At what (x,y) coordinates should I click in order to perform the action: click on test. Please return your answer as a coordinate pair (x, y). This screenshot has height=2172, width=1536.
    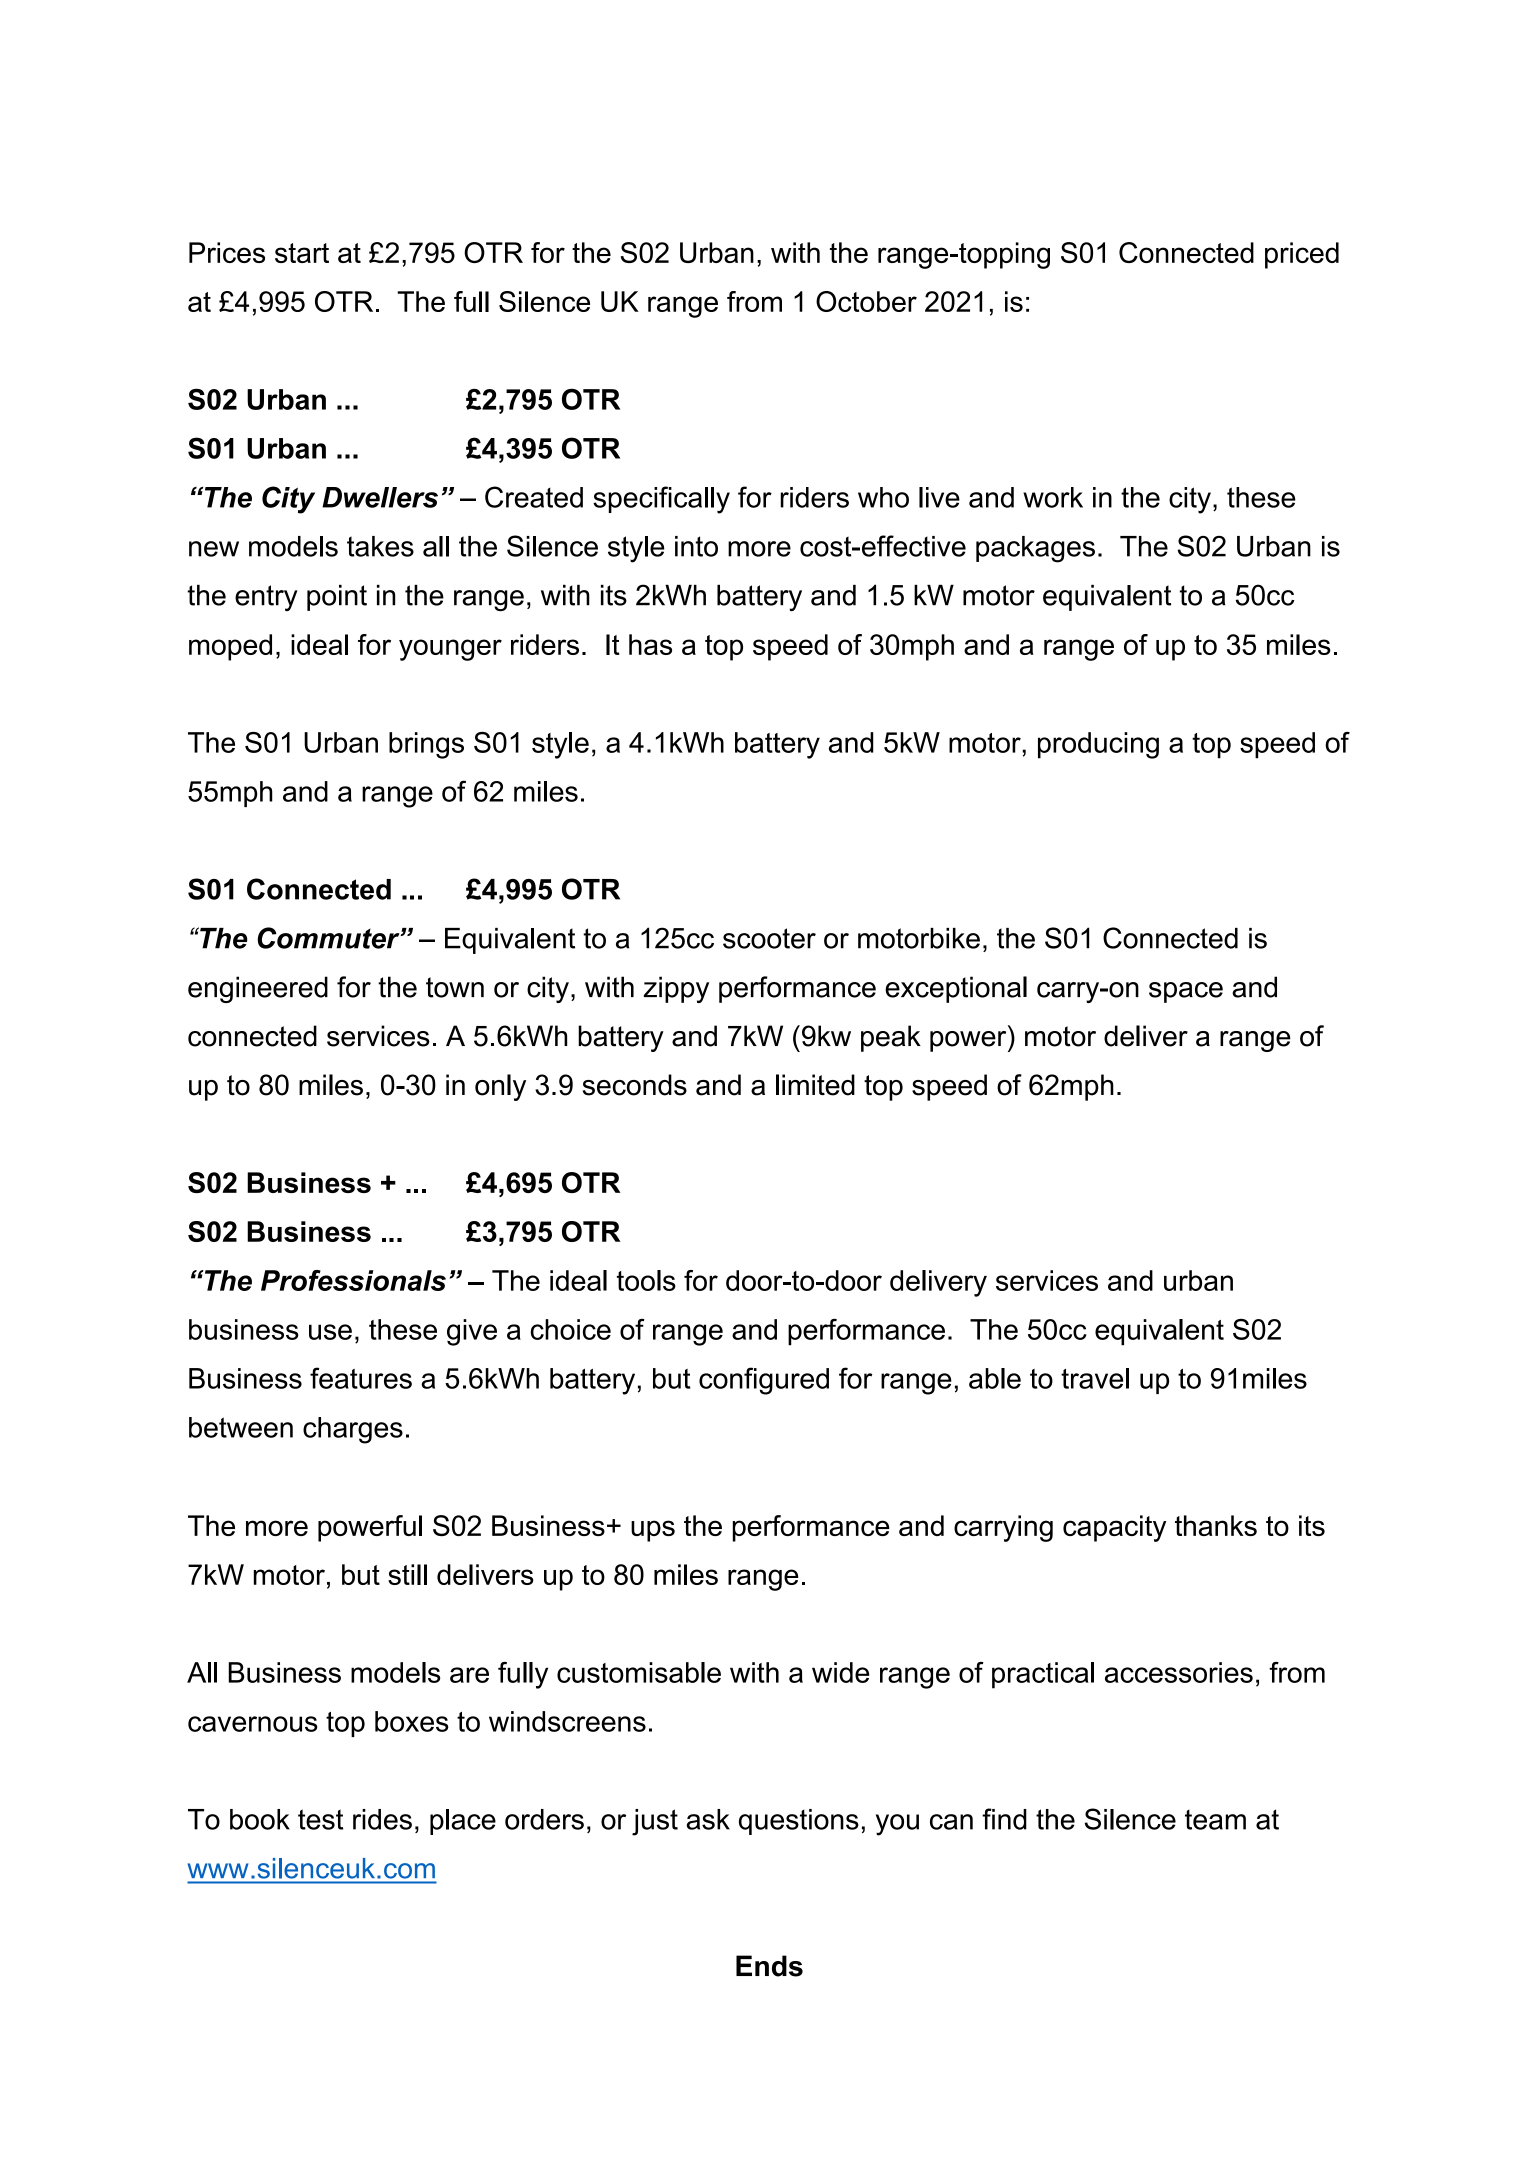
    Looking at the image, I should click on (320, 1819).
